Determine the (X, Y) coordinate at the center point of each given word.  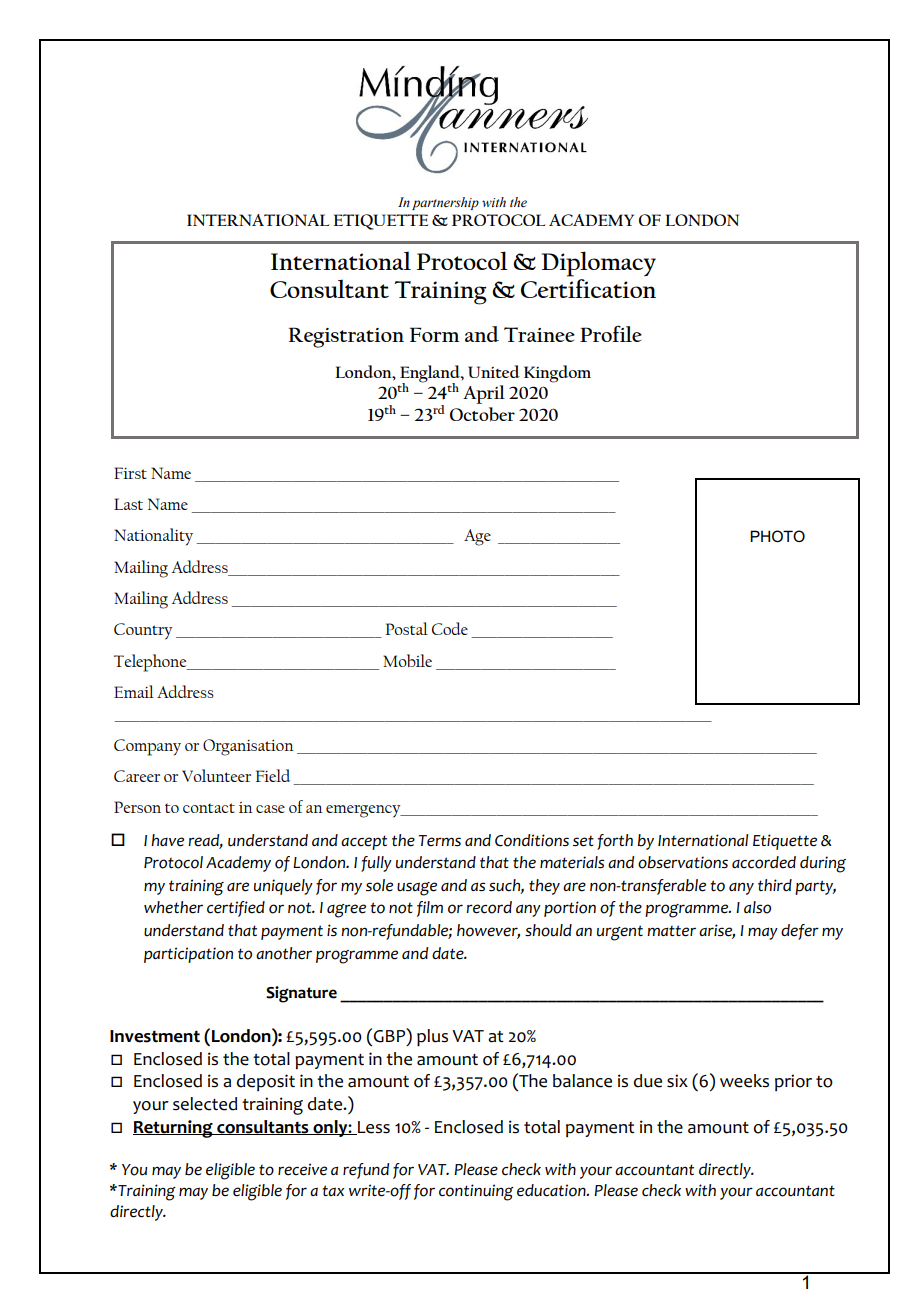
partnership (445, 203)
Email (134, 691)
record (489, 907)
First (130, 473)
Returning (174, 1129)
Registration (346, 337)
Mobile (407, 660)
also (757, 907)
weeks (744, 1081)
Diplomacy (599, 264)
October (482, 414)
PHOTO (777, 536)
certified (236, 909)
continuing (476, 1192)
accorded (764, 862)
